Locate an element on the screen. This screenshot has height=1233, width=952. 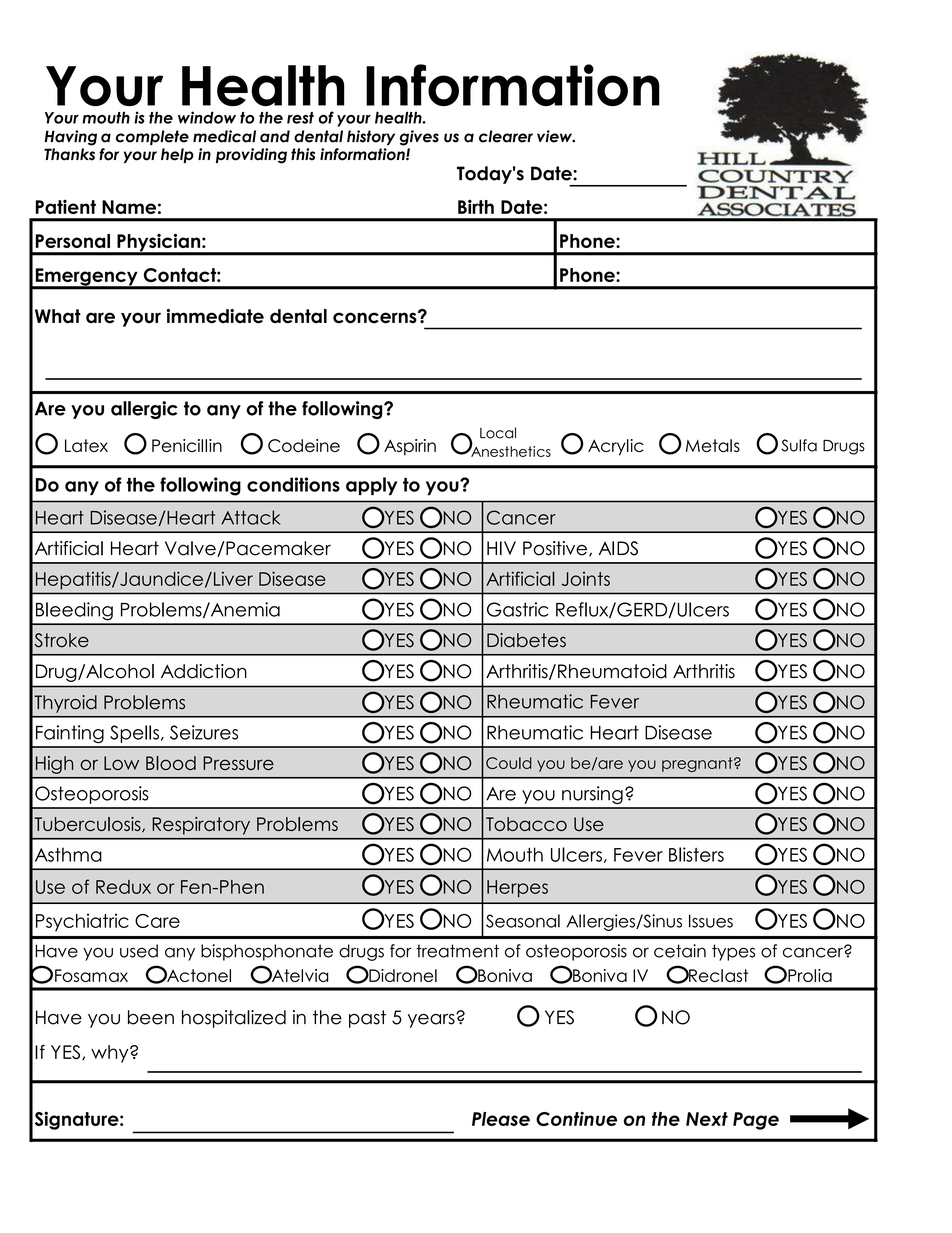
complete is located at coordinates (152, 137).
